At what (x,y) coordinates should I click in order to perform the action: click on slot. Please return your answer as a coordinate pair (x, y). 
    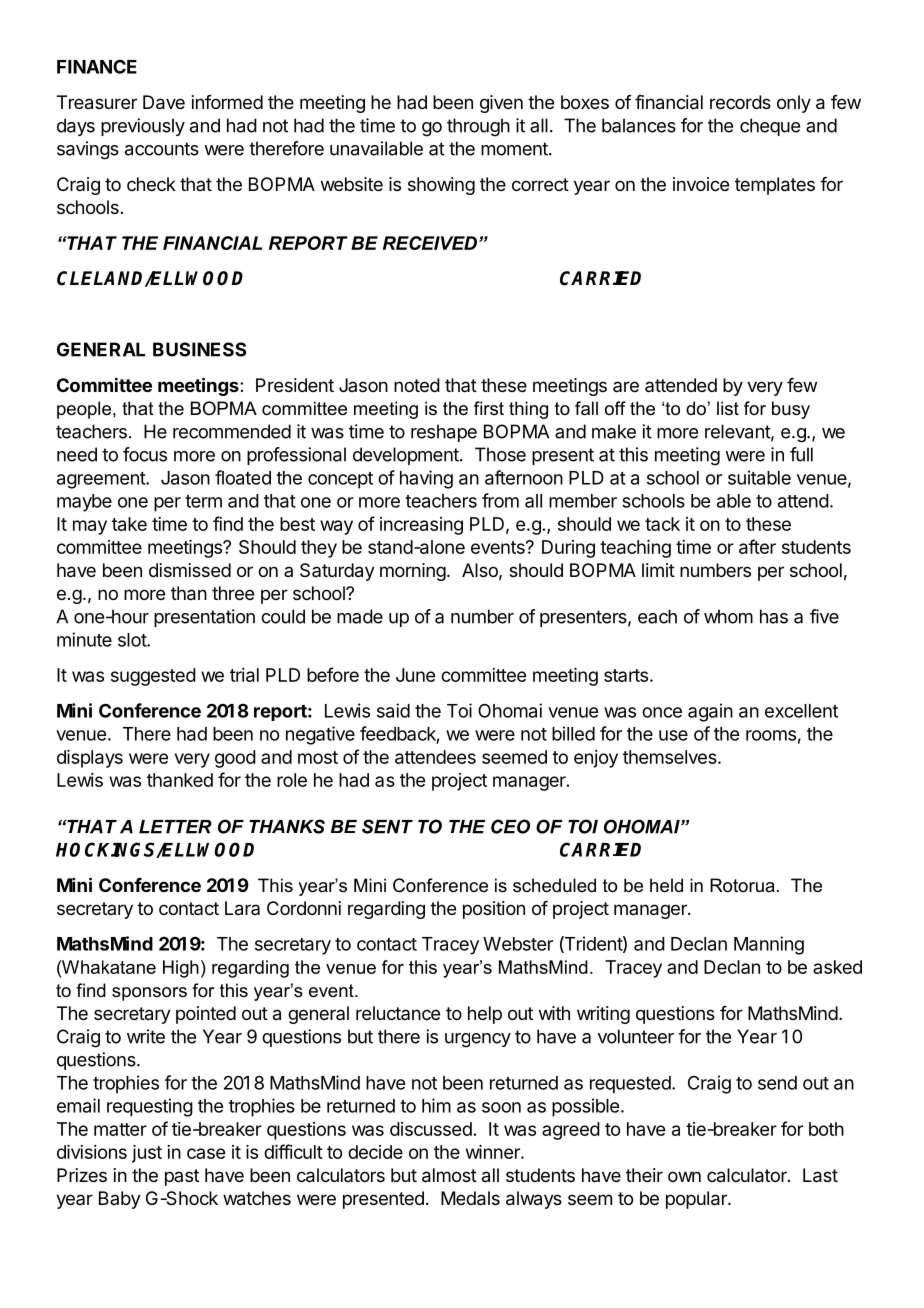
    Looking at the image, I should click on (133, 640).
